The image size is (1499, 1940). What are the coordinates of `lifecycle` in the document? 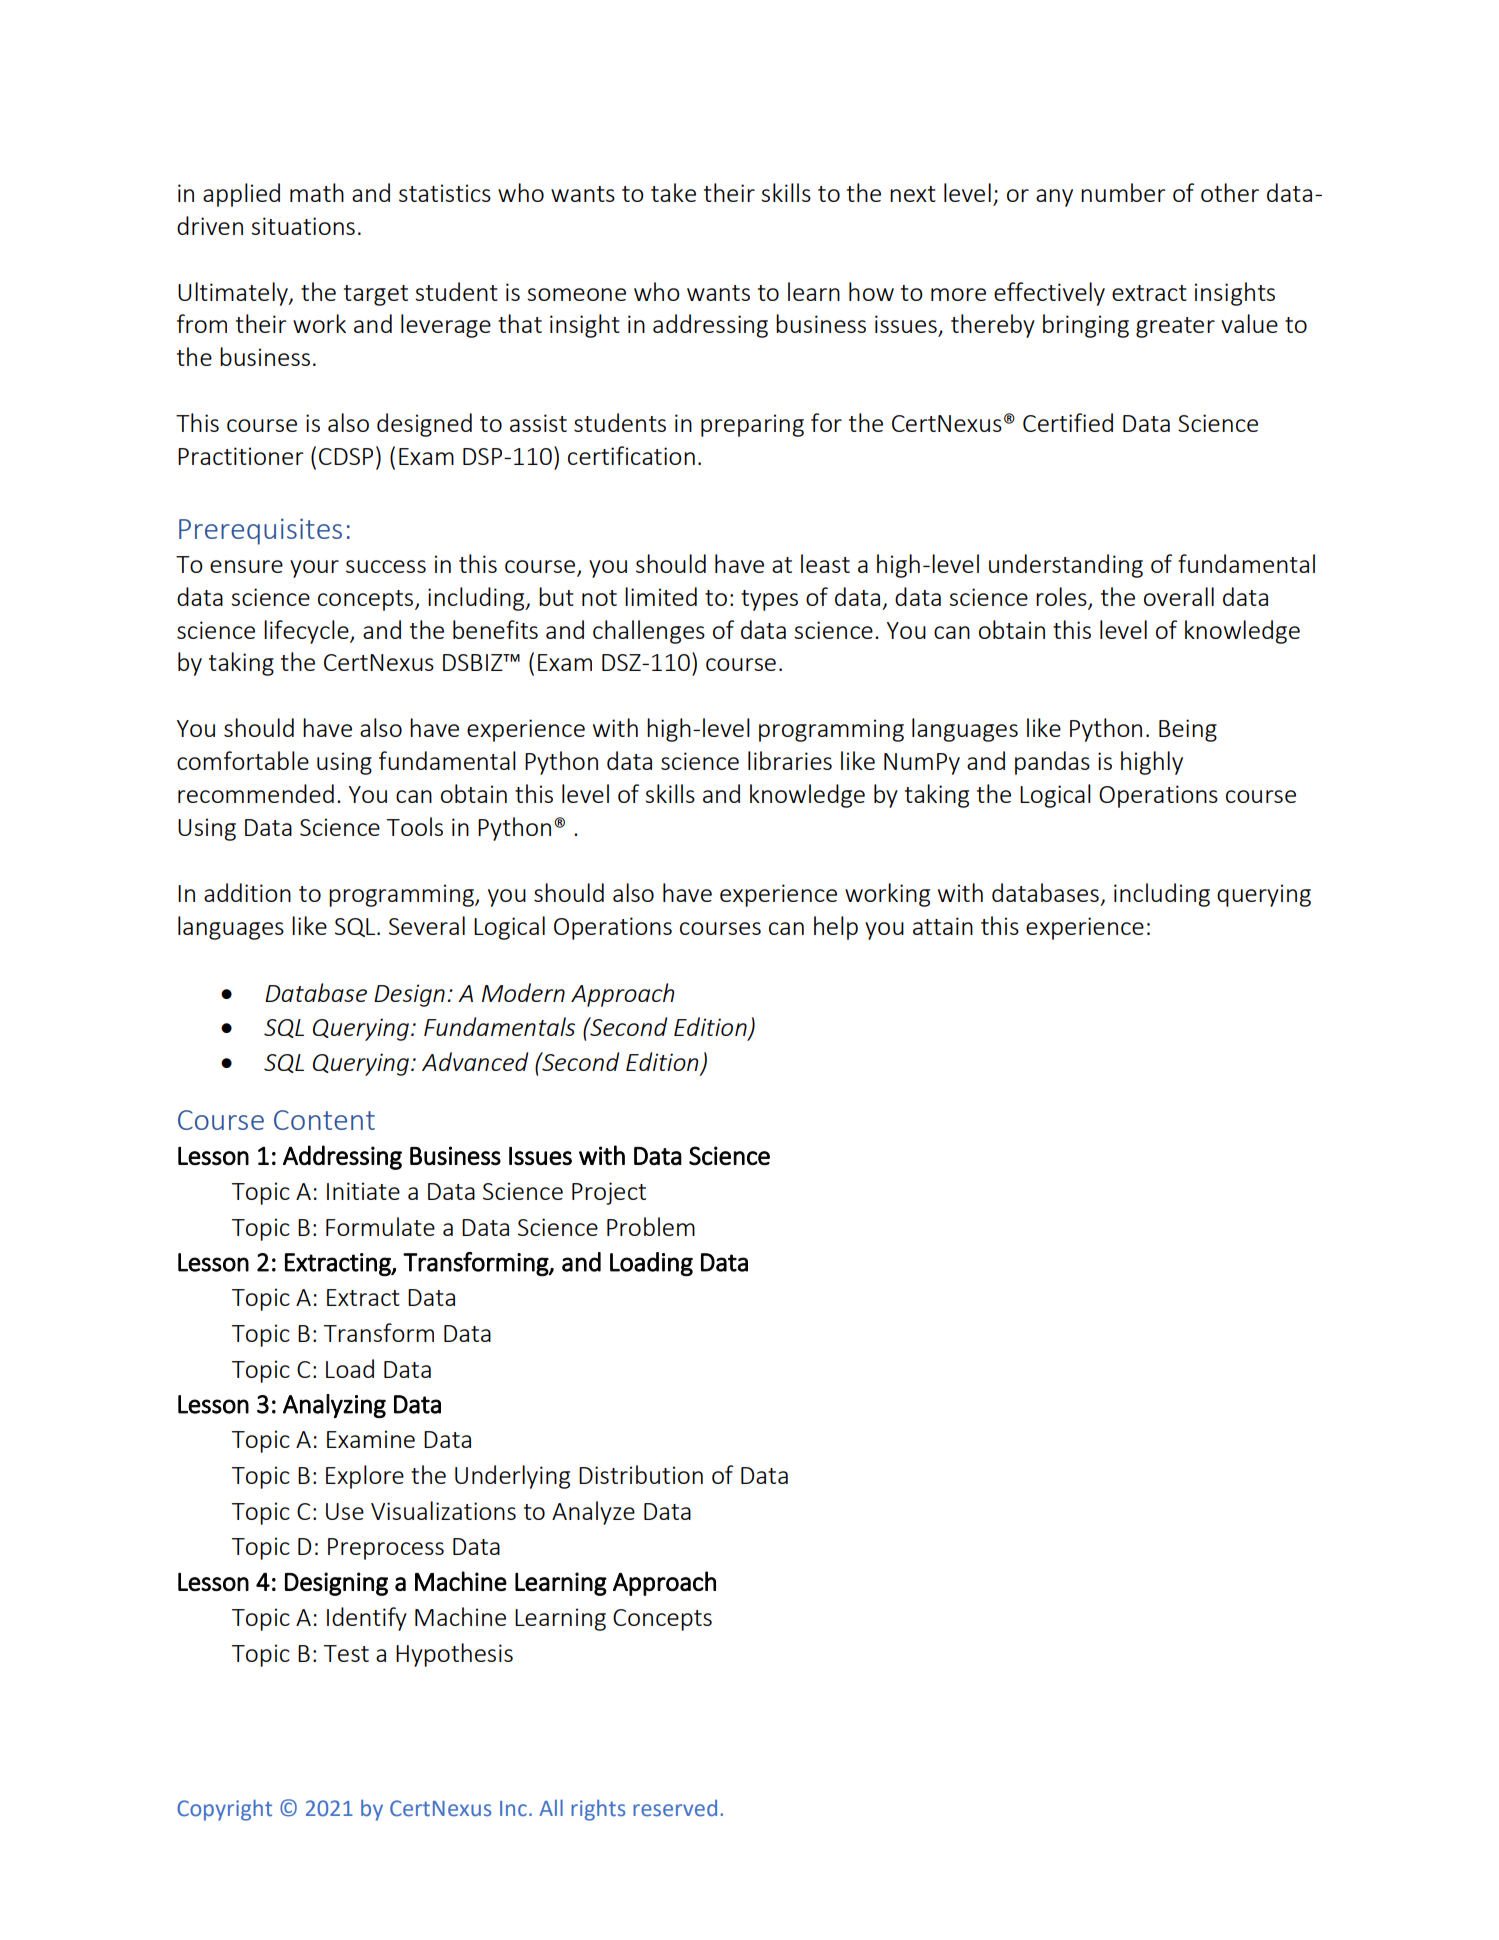 It's located at (307, 632).
